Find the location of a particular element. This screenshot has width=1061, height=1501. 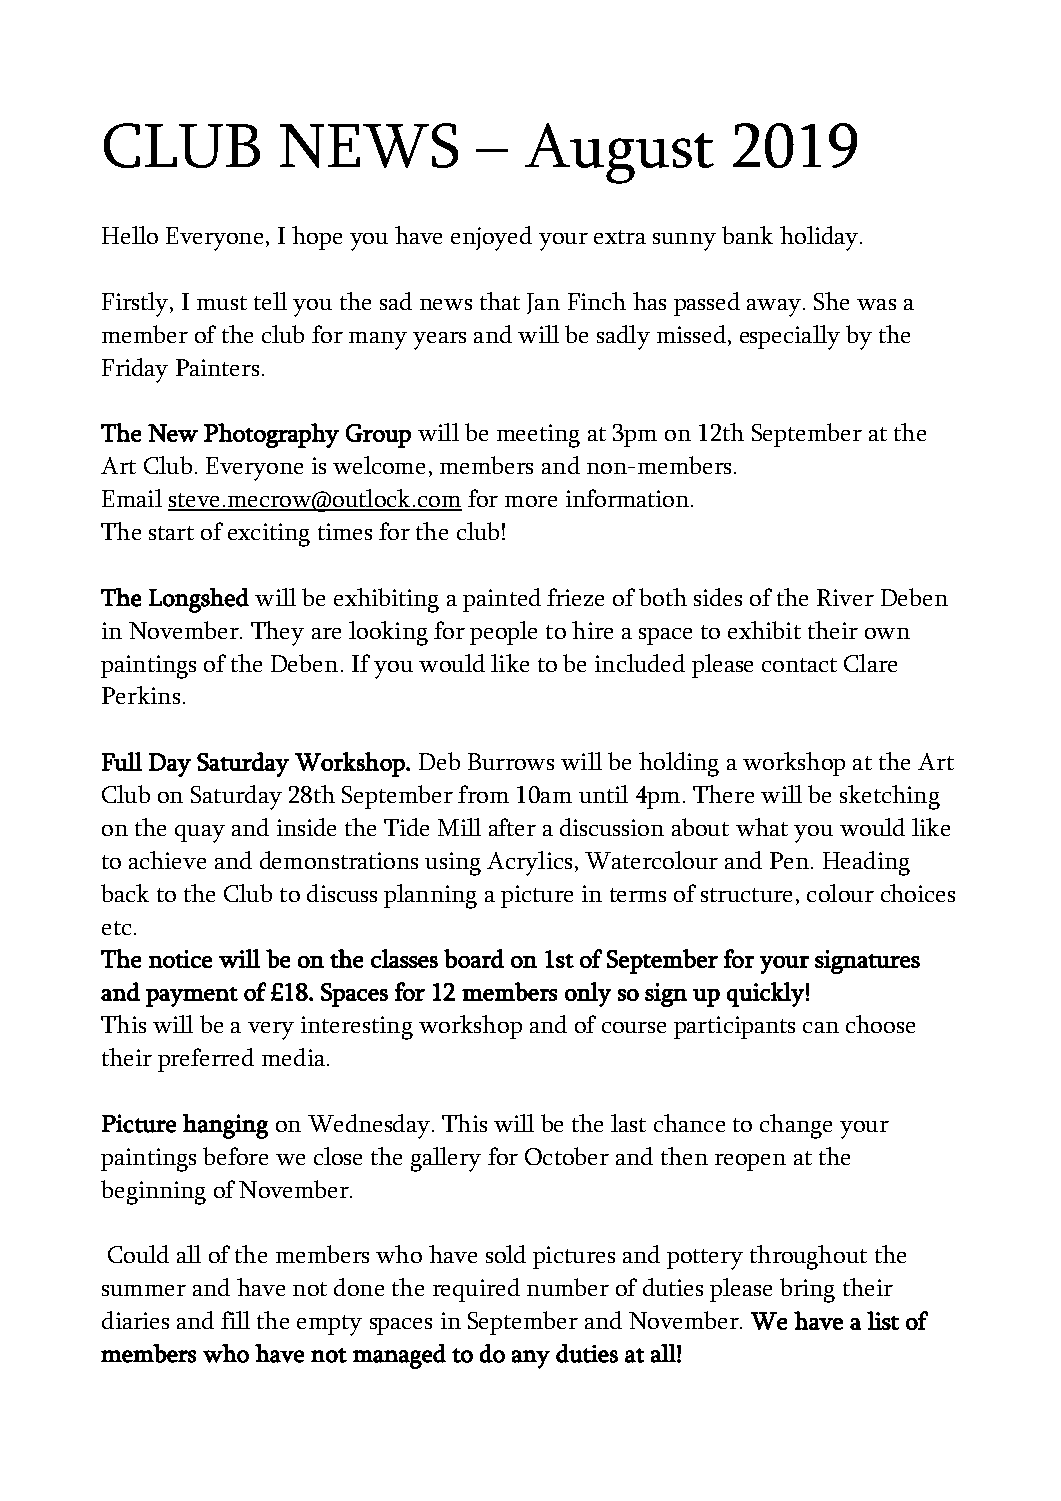

from is located at coordinates (483, 794).
